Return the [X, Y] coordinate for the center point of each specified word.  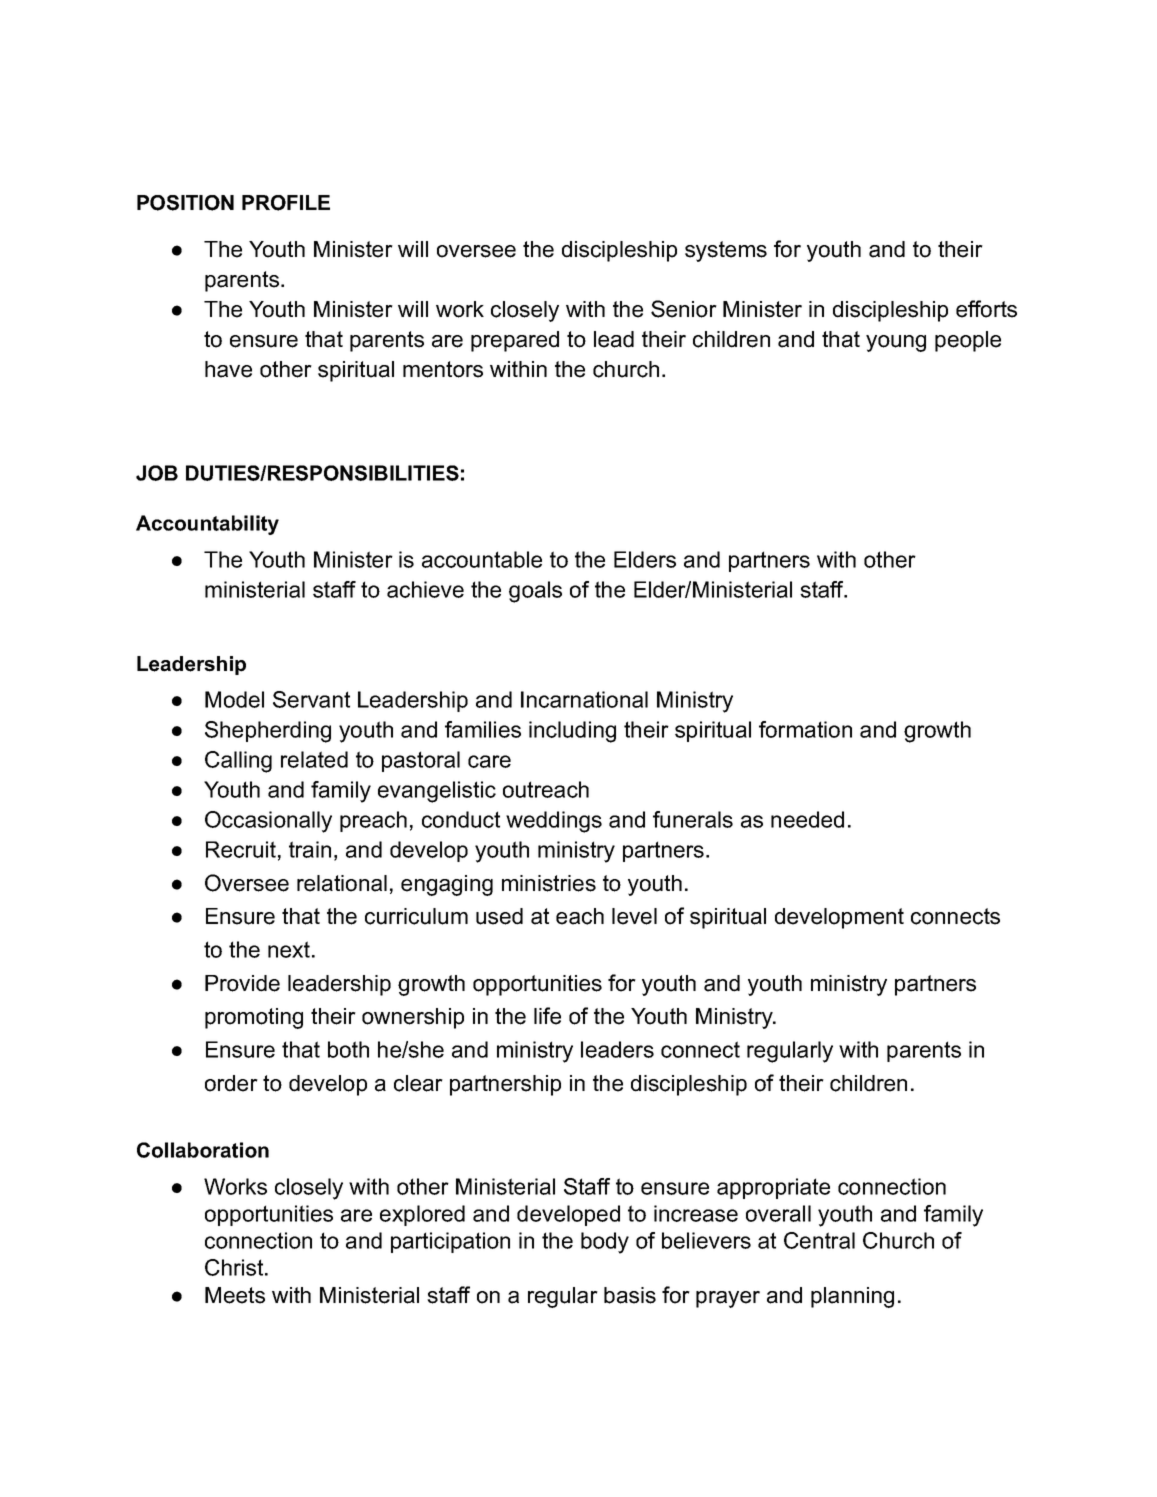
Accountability [207, 525]
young [896, 343]
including [572, 732]
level [634, 916]
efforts [986, 309]
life [547, 1016]
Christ [235, 1267]
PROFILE [286, 203]
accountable [482, 559]
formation [805, 729]
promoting [254, 1018]
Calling [238, 762]
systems [726, 251]
